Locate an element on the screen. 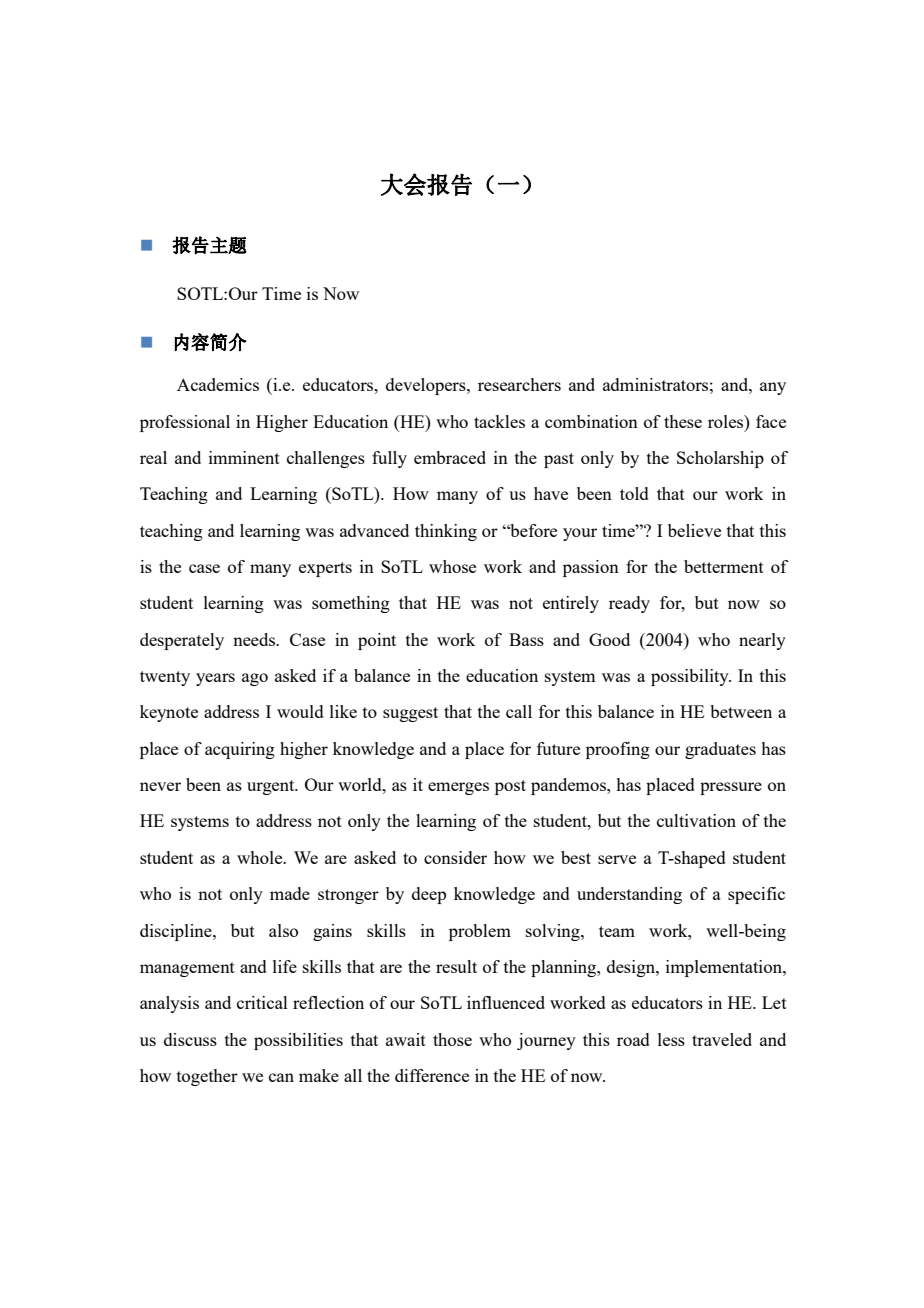 The image size is (924, 1308). together is located at coordinates (207, 1077).
